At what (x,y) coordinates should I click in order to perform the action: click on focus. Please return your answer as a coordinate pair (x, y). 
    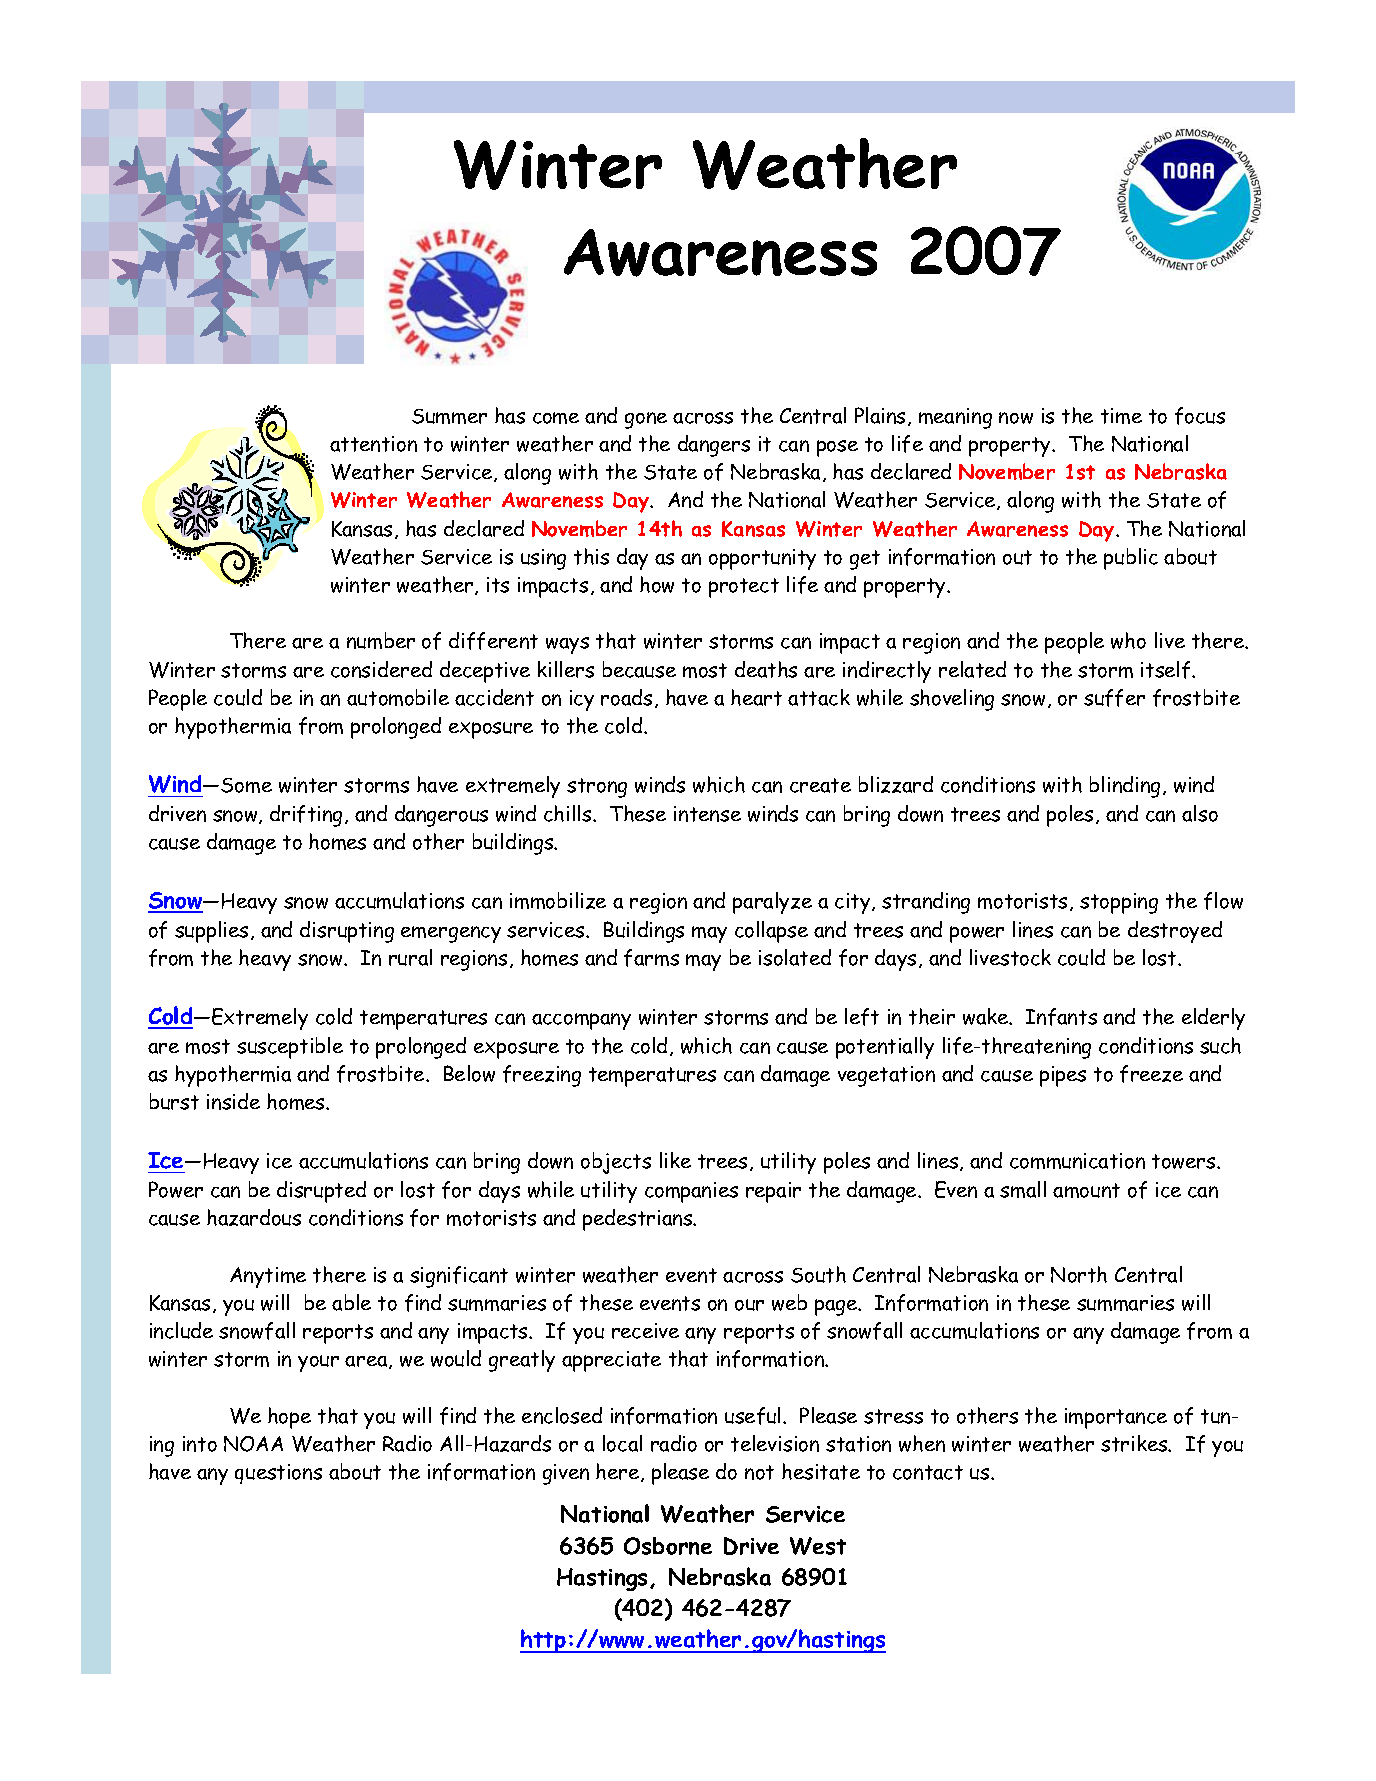
    Looking at the image, I should click on (1200, 416).
